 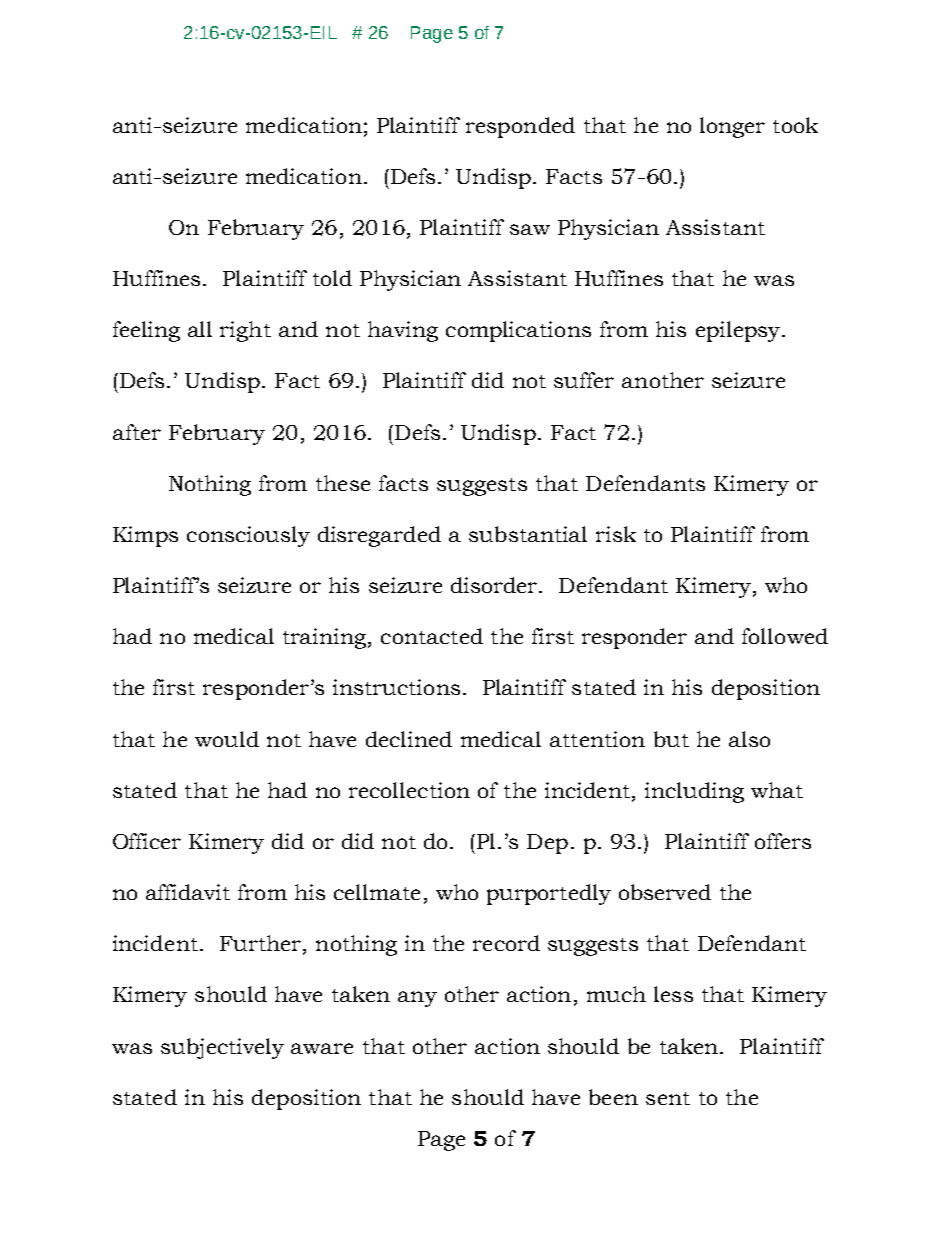 What do you see at coordinates (222, 1048) in the screenshot?
I see `subjectively` at bounding box center [222, 1048].
